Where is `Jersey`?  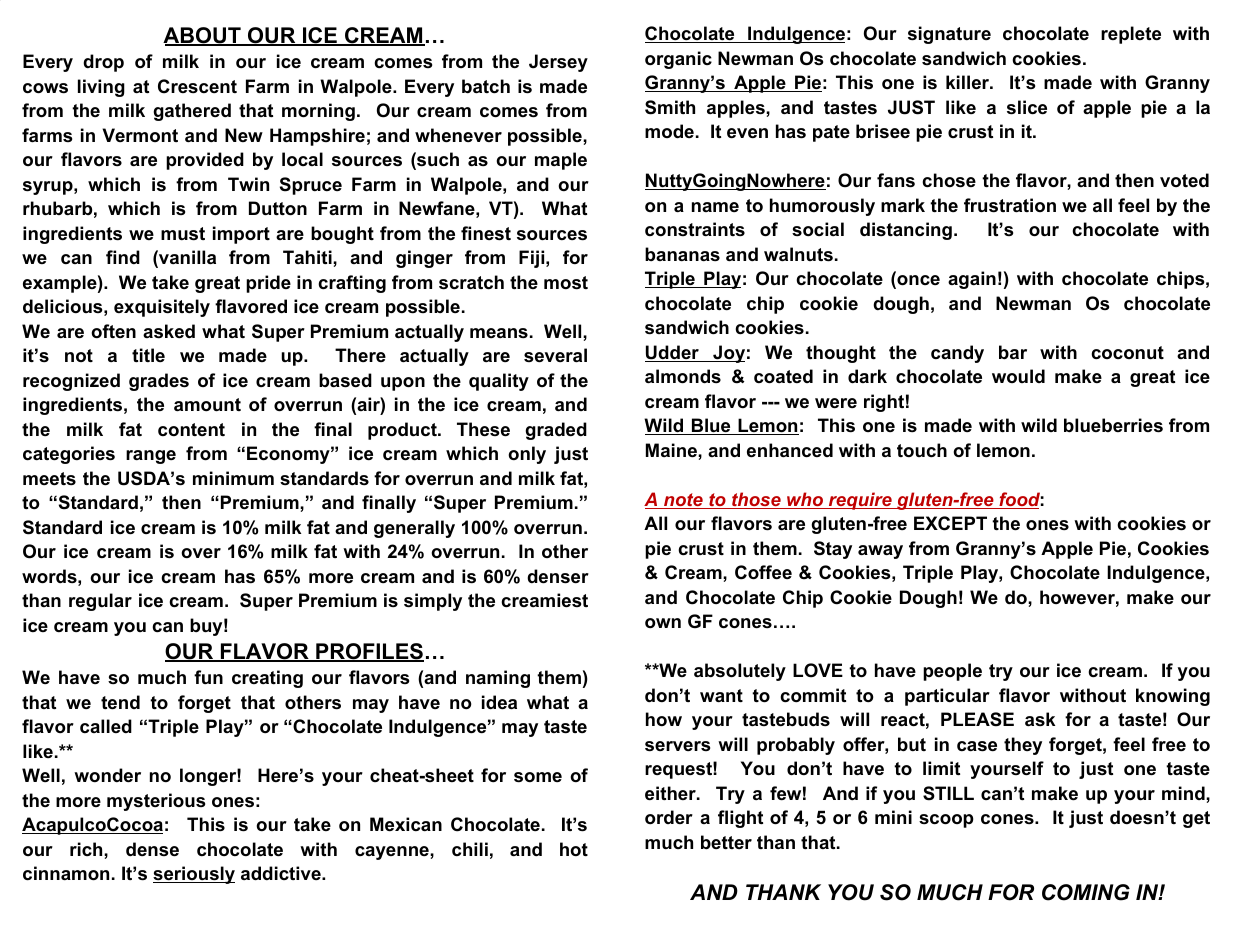
Jersey is located at coordinates (558, 63).
